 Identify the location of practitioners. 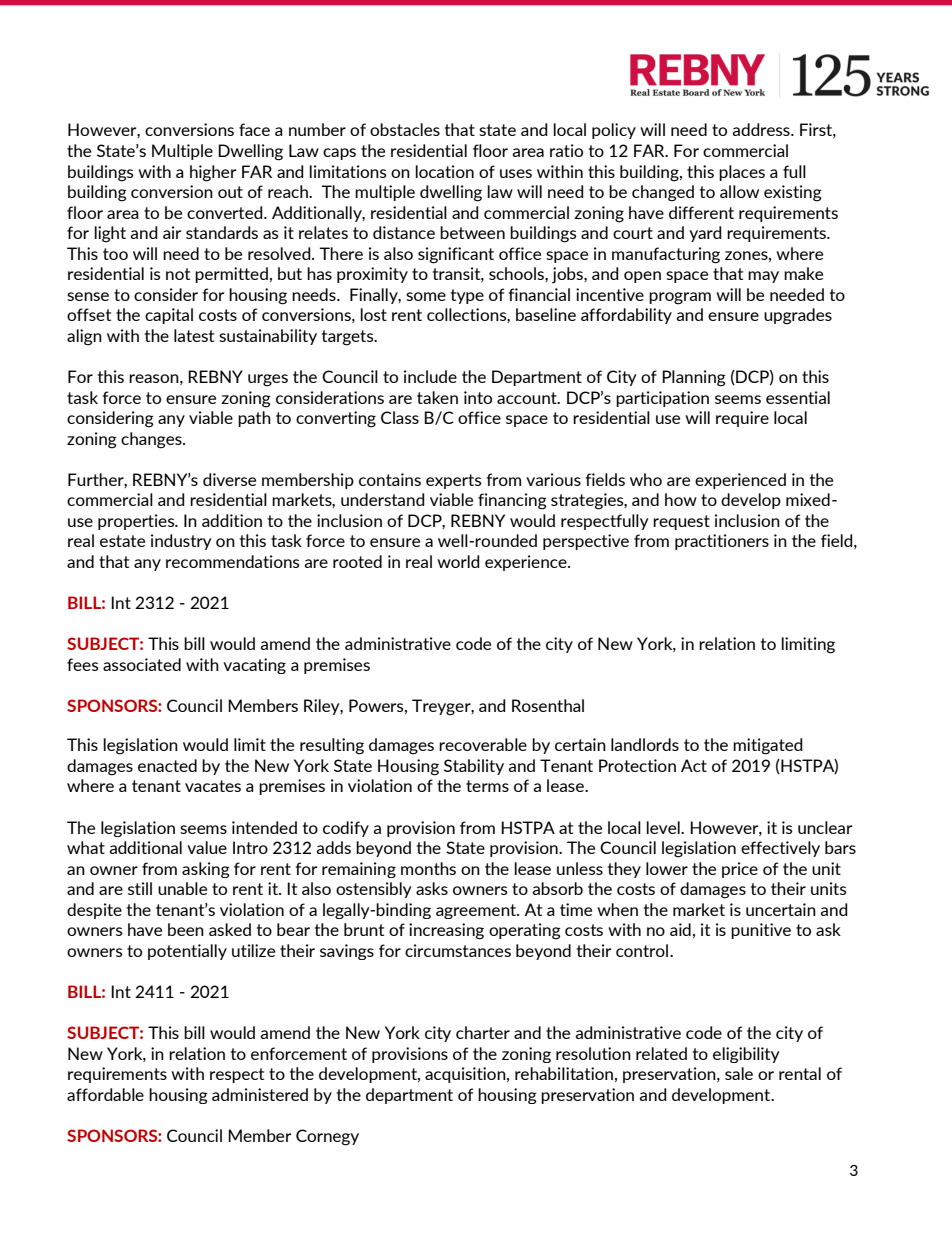
(722, 542).
